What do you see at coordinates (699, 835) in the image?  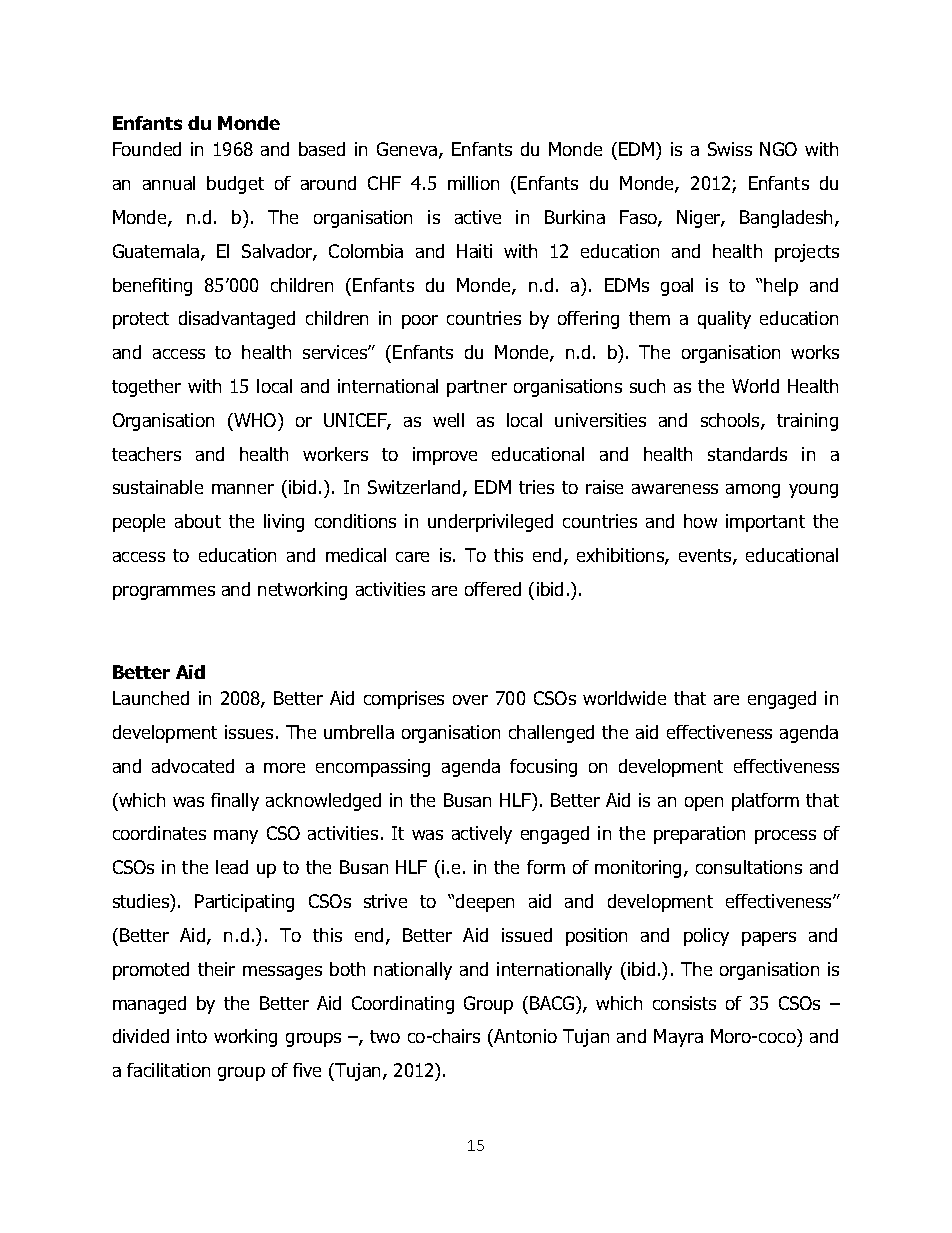 I see `preparation` at bounding box center [699, 835].
